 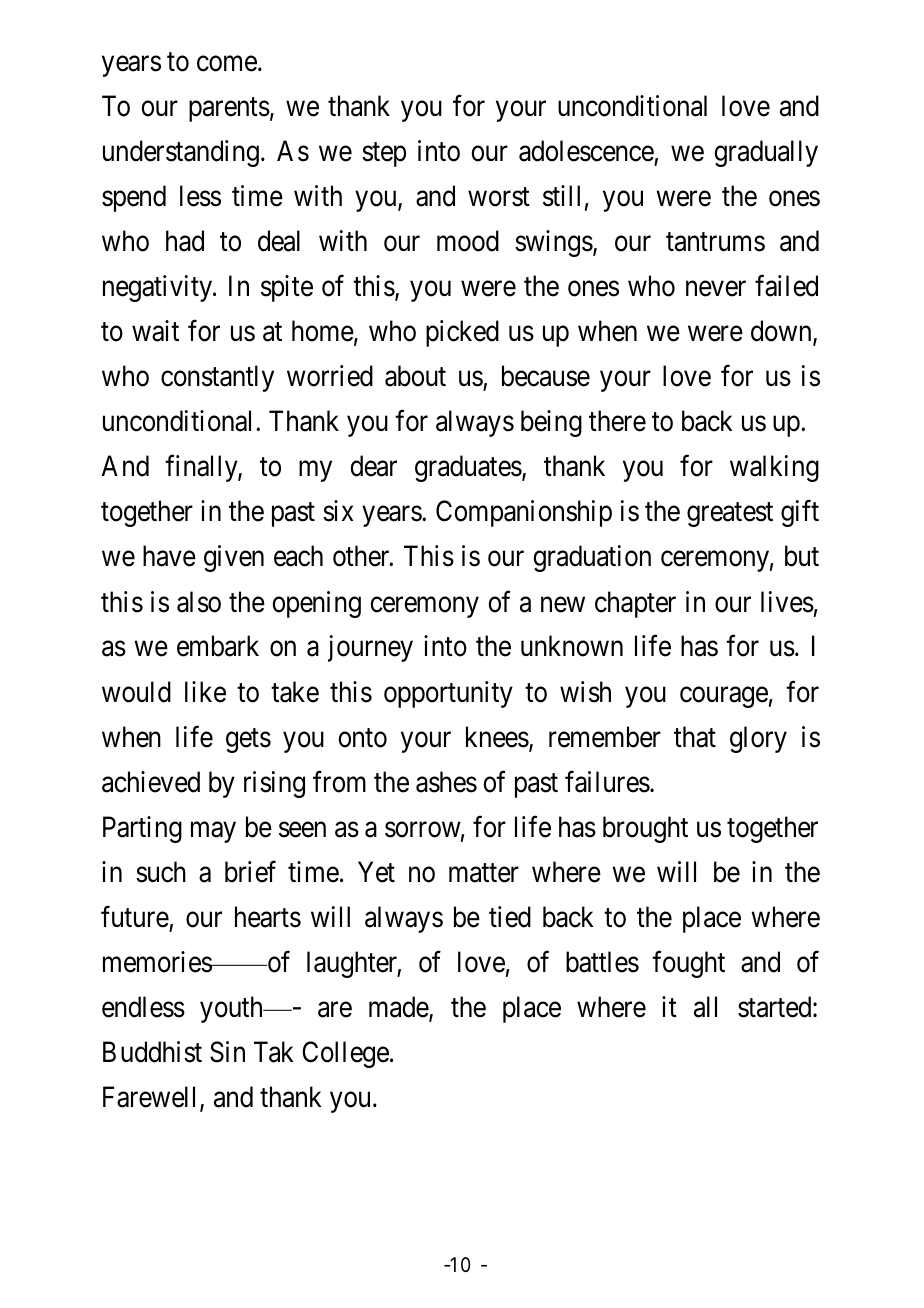 I want to click on new, so click(x=563, y=605).
